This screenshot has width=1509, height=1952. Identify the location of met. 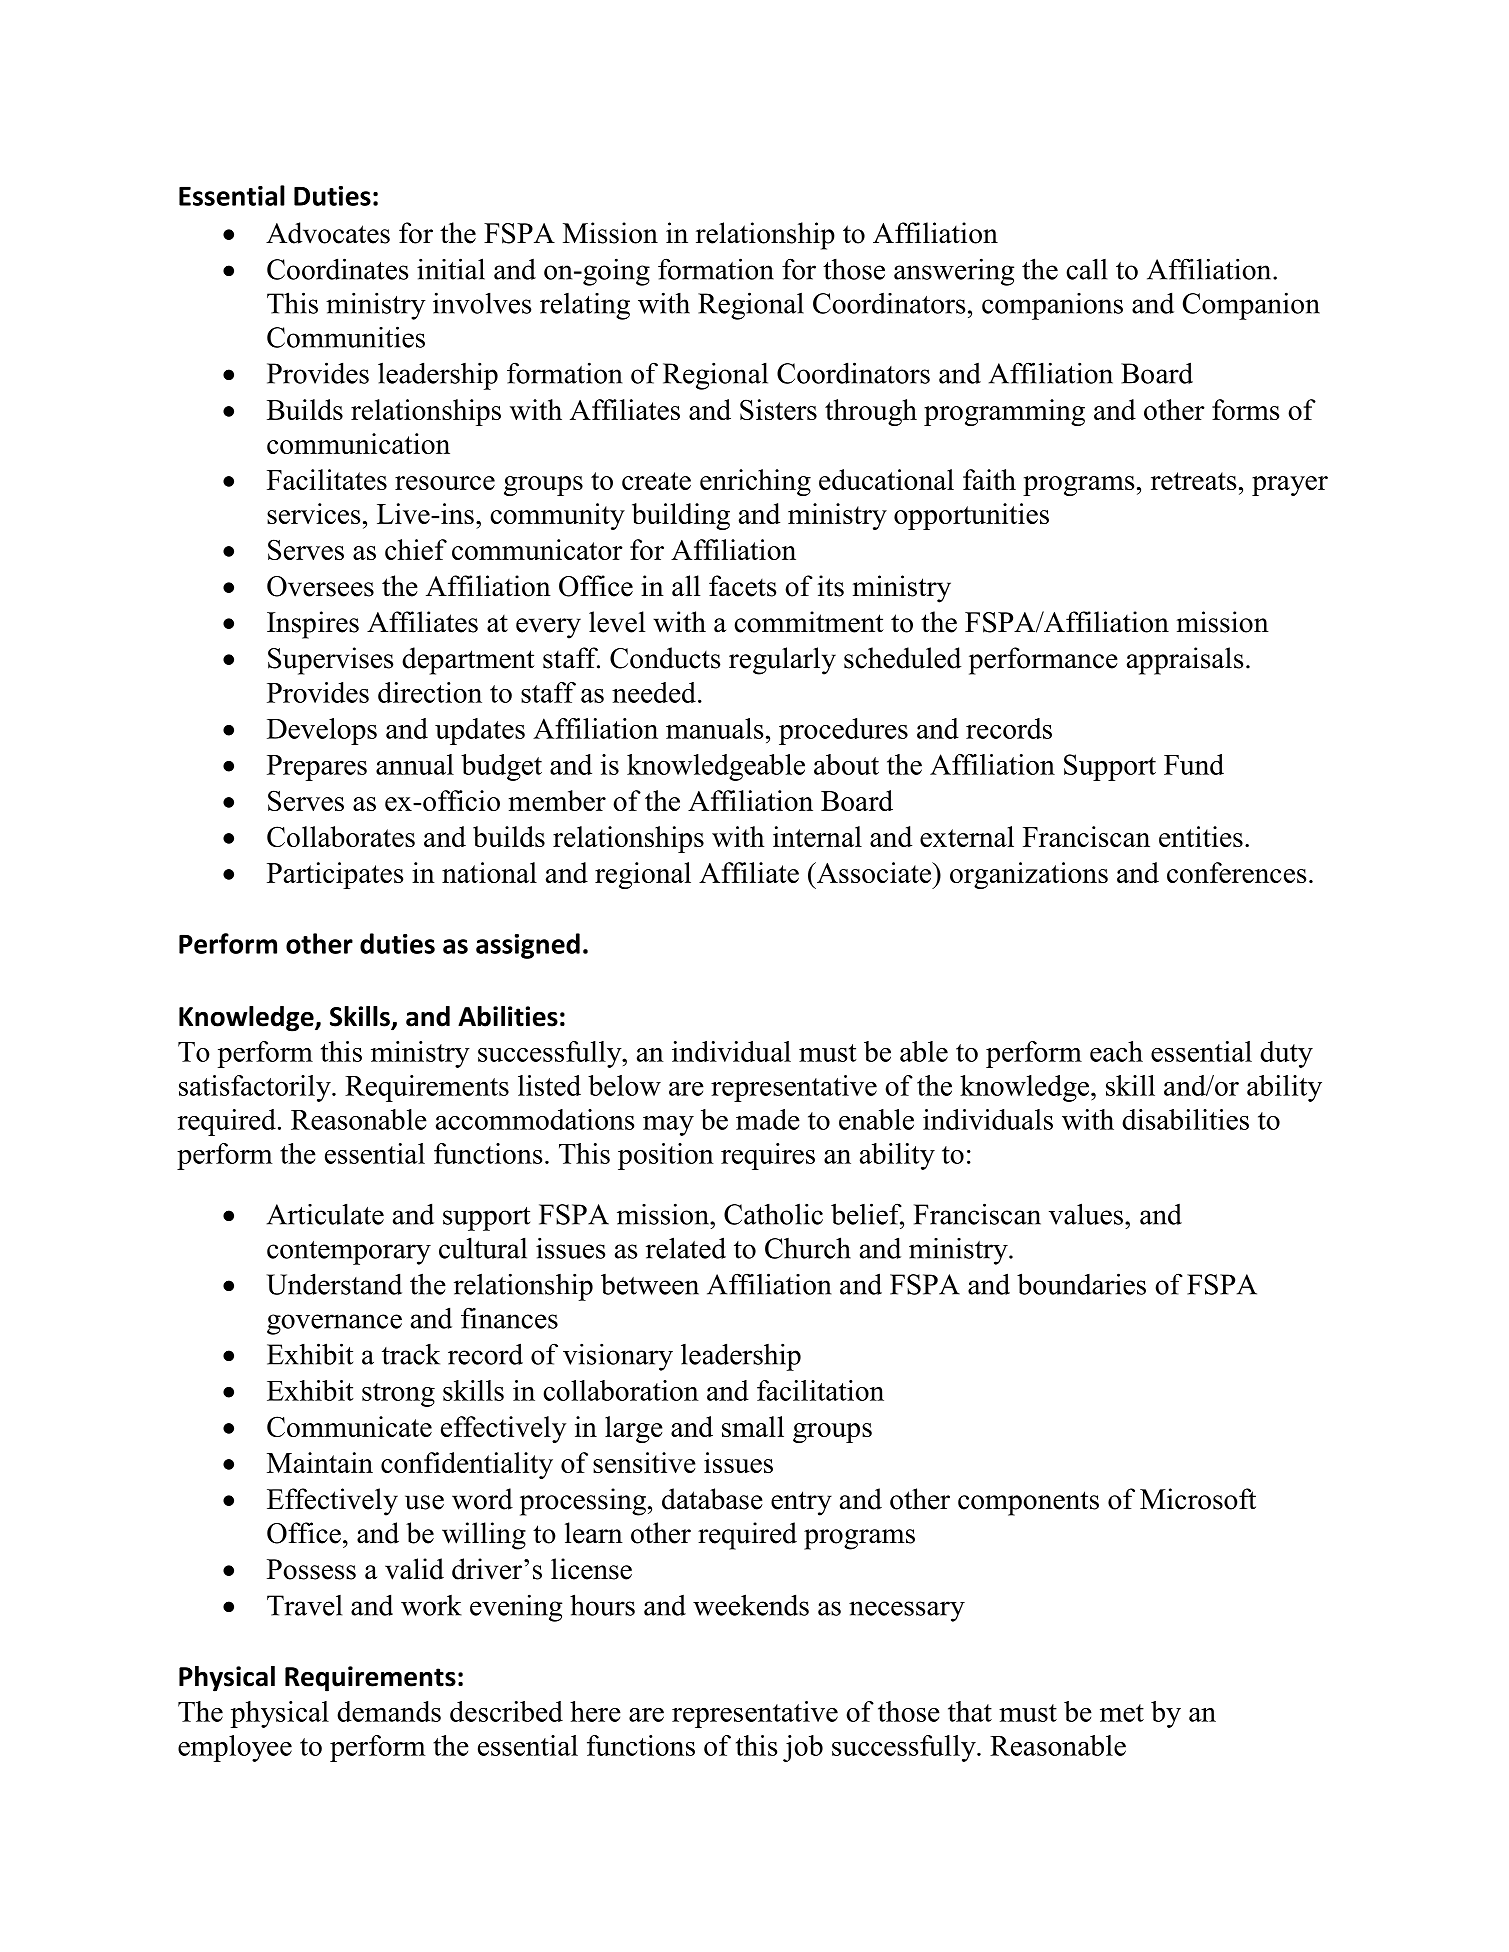
(1122, 1713).
